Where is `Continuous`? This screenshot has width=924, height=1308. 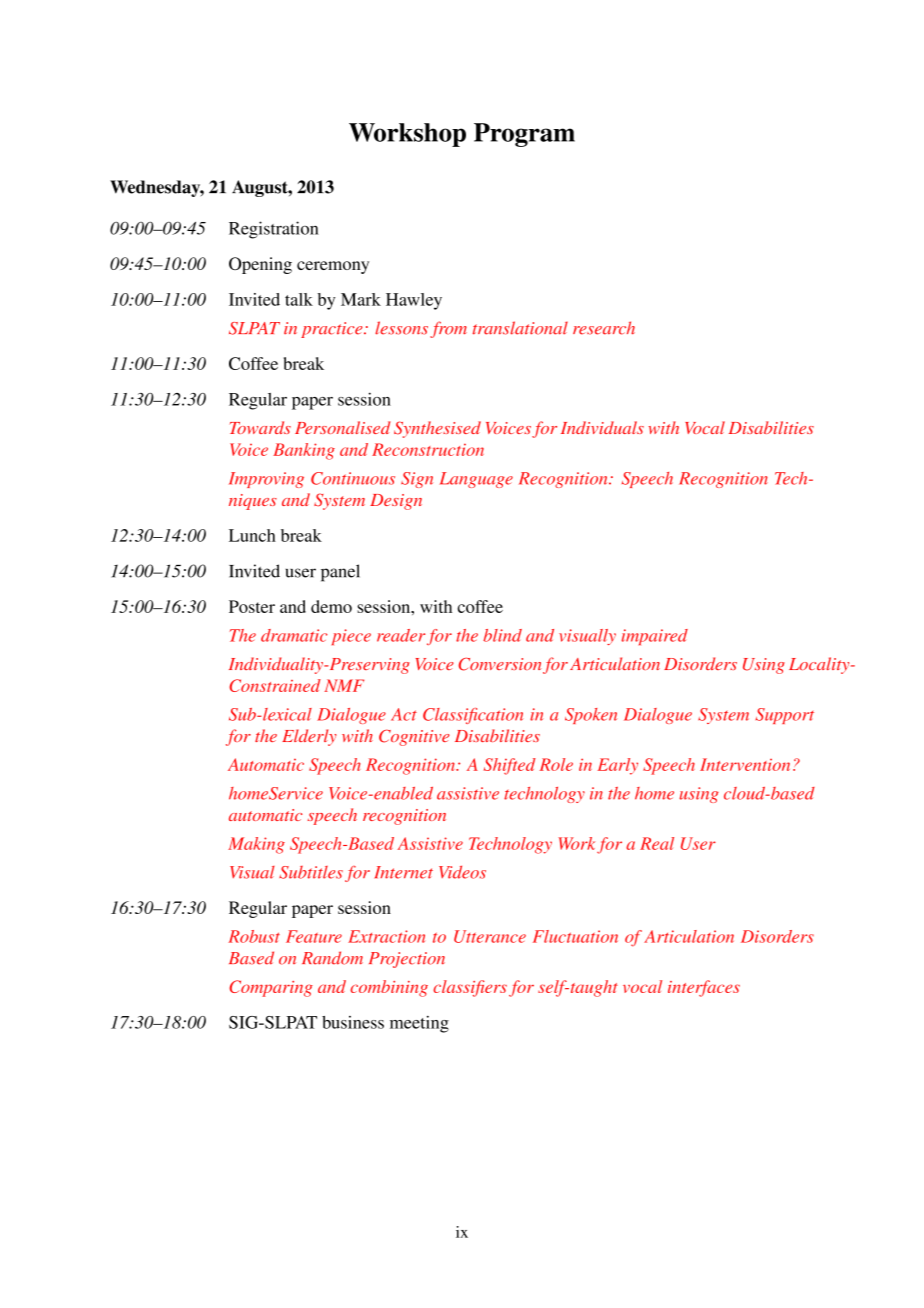
Continuous is located at coordinates (353, 478).
